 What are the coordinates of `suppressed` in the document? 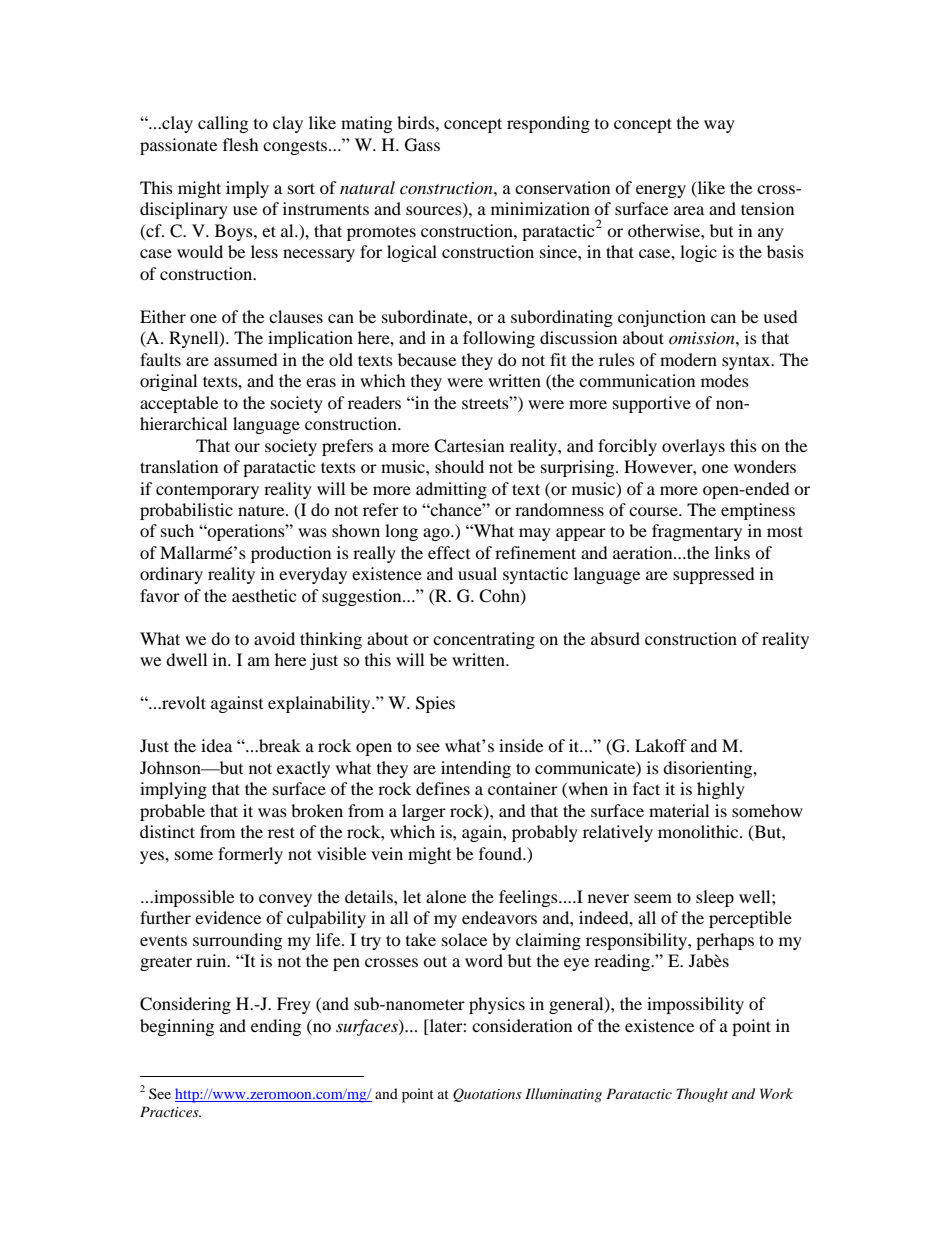 It's located at (714, 575).
